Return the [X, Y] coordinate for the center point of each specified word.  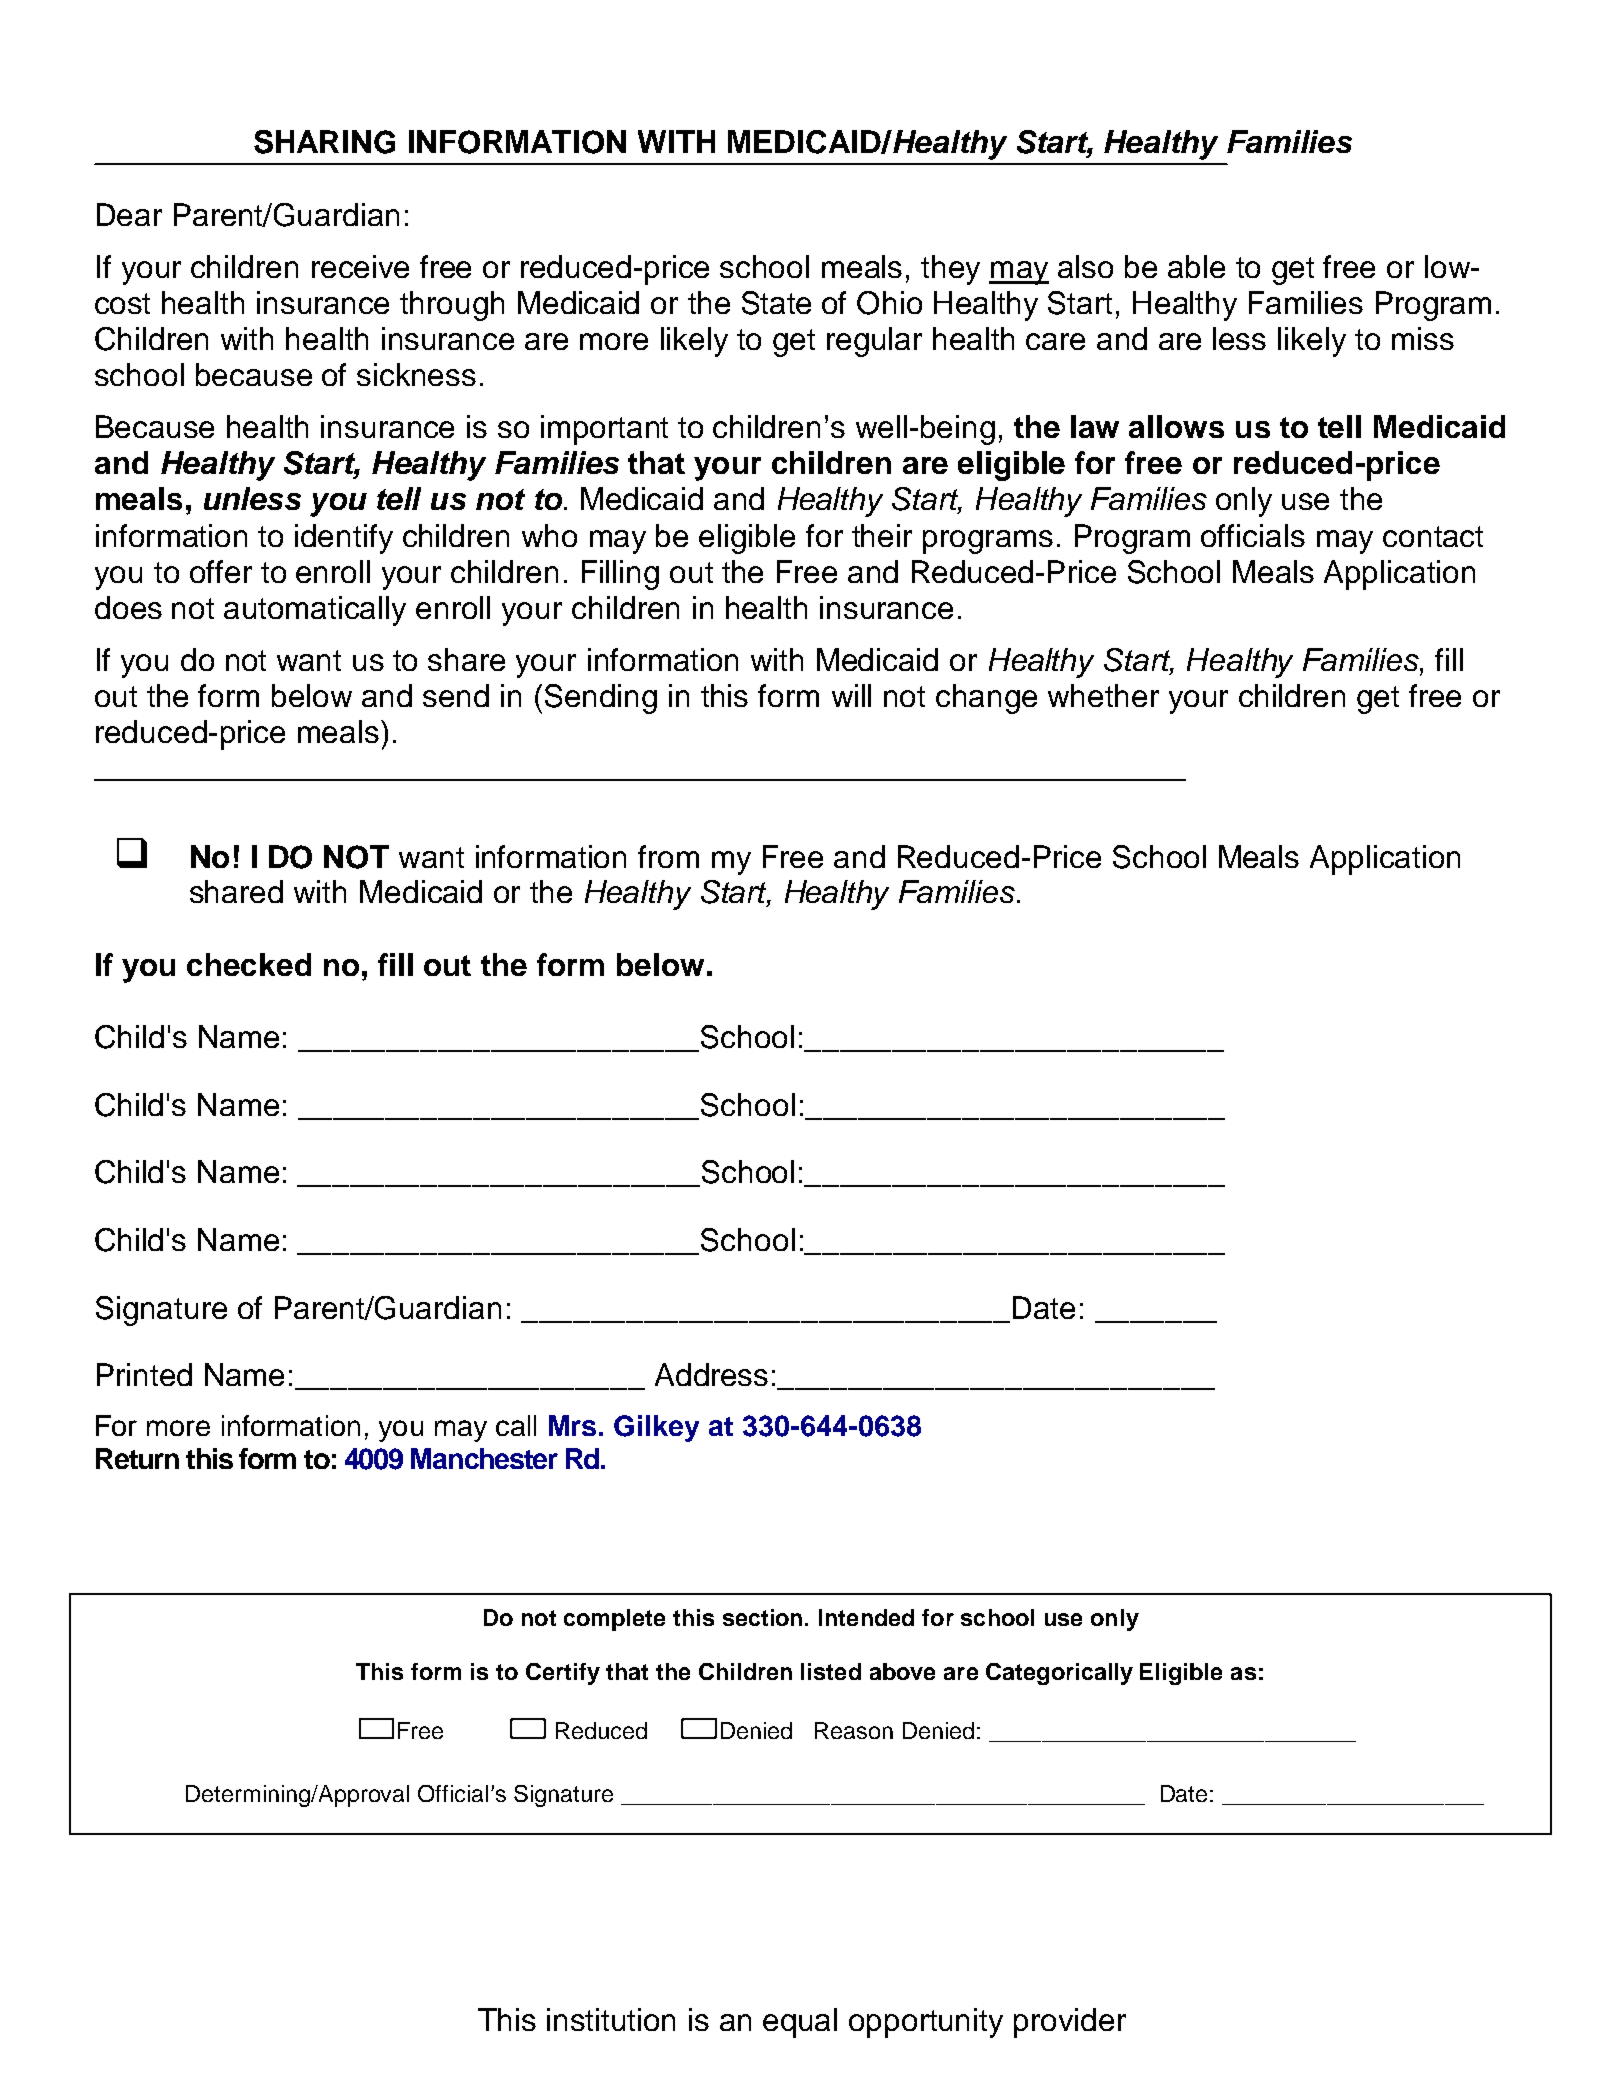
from [668, 856]
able [1196, 266]
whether [1103, 695]
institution [611, 2019]
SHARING [324, 142]
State [776, 303]
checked [249, 964]
